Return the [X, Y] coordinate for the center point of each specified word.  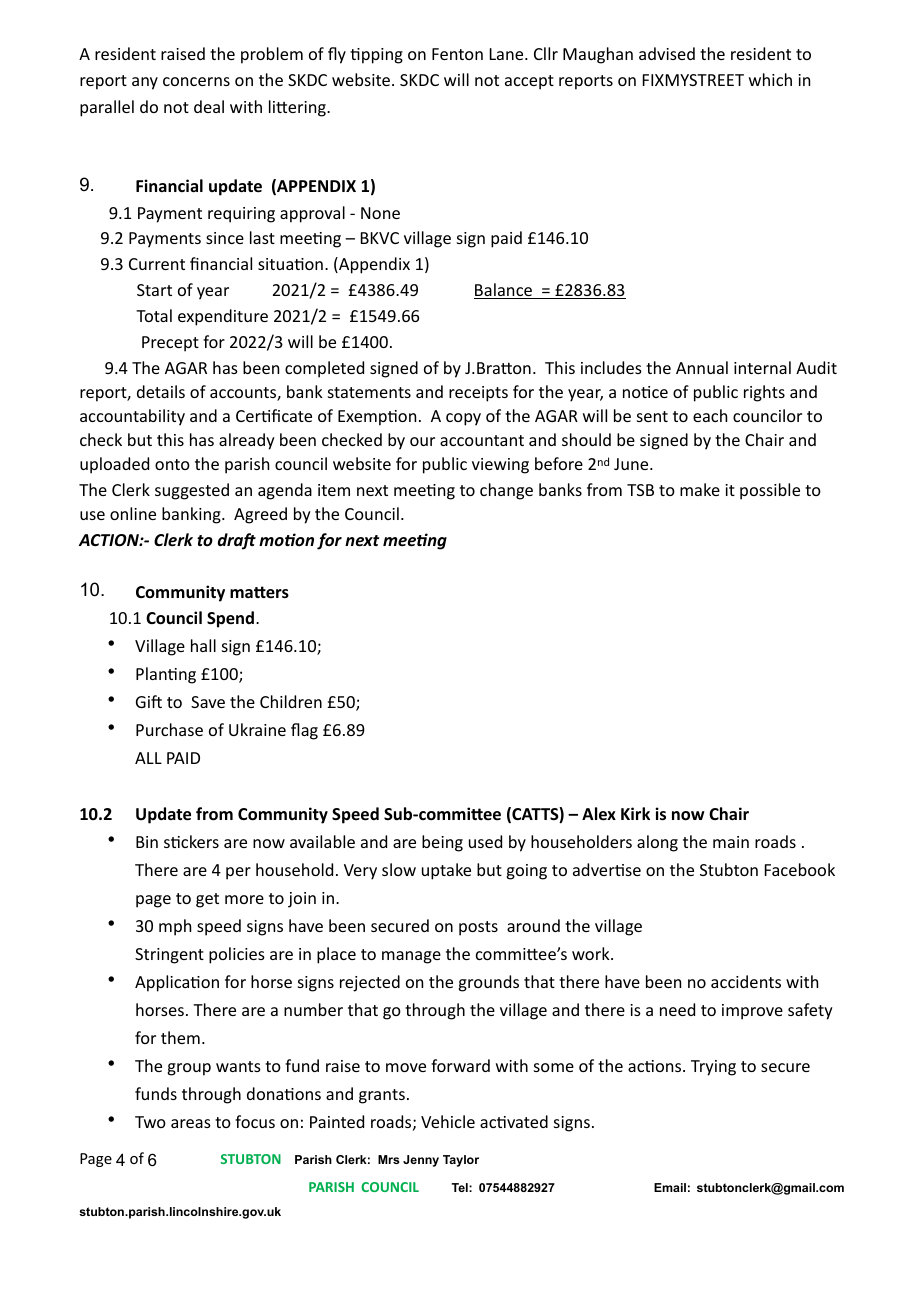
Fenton [457, 54]
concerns [196, 81]
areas [191, 1123]
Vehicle [448, 1121]
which [770, 79]
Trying [713, 1068]
